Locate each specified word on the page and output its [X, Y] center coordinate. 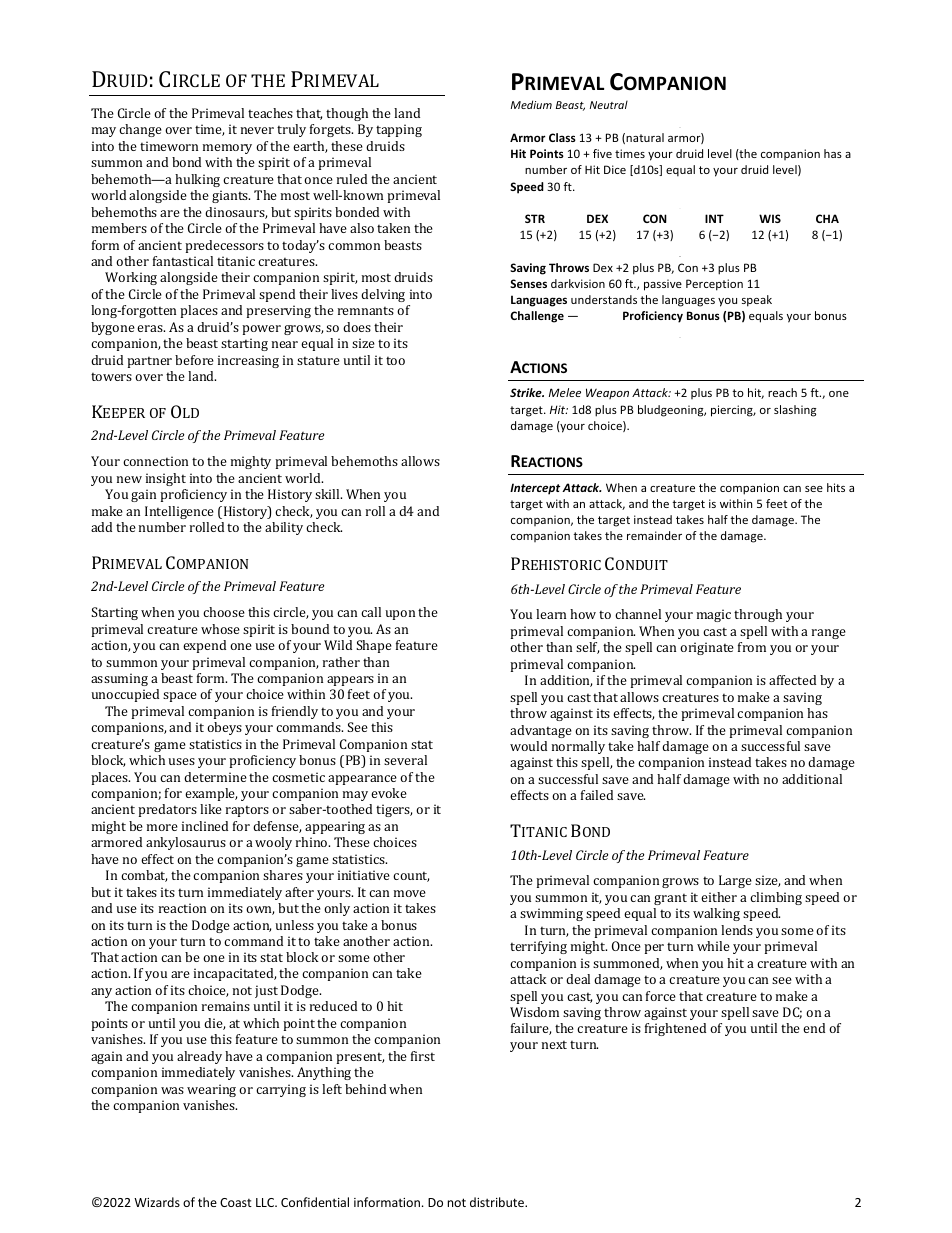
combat [144, 876]
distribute [498, 1202]
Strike [527, 392]
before [194, 360]
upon [400, 615]
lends [737, 930]
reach [782, 392]
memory [227, 149]
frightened [675, 1029]
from [752, 647]
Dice [615, 169]
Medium [531, 104]
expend [204, 646]
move [410, 893]
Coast [236, 1202]
